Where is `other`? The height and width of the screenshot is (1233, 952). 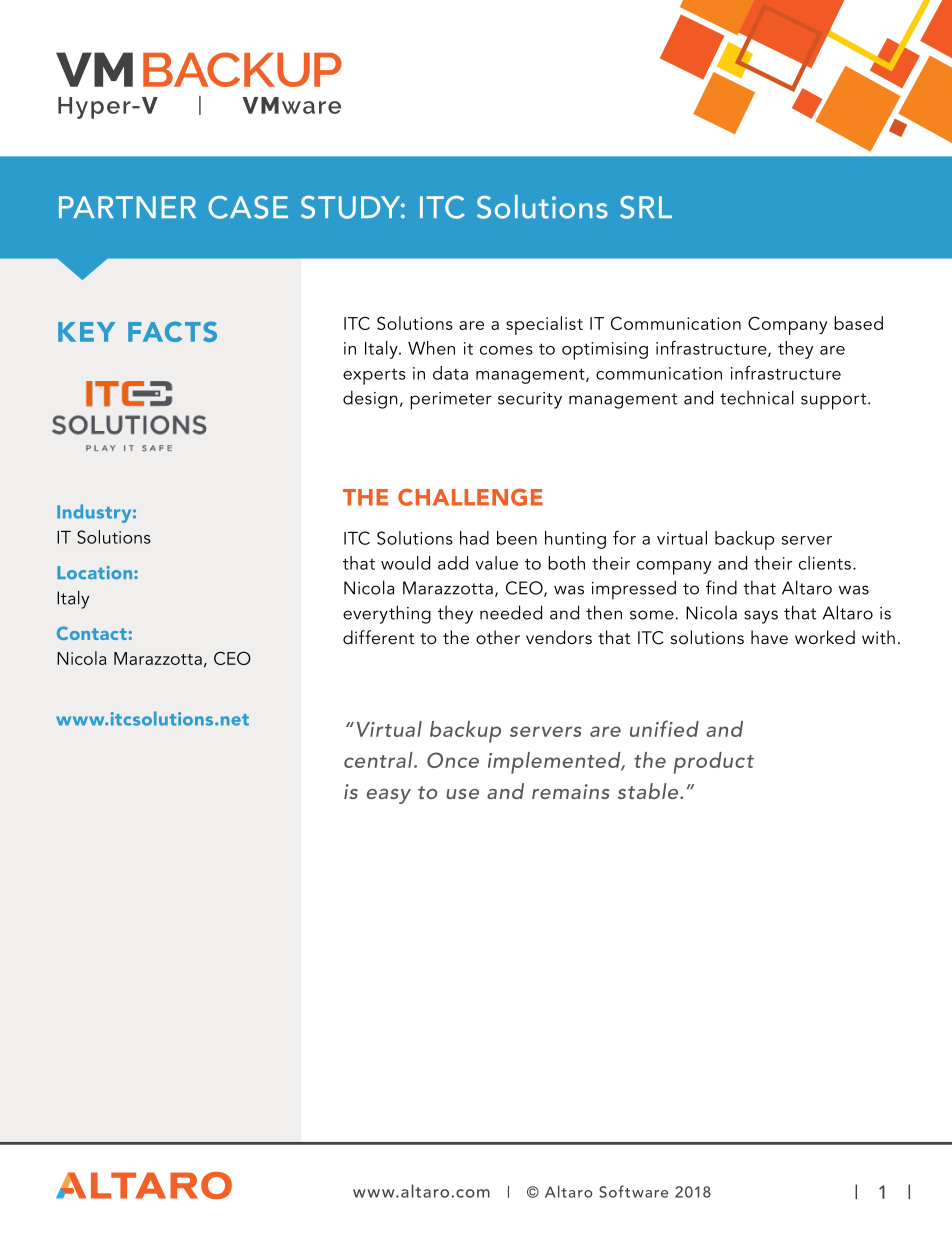 other is located at coordinates (498, 637).
